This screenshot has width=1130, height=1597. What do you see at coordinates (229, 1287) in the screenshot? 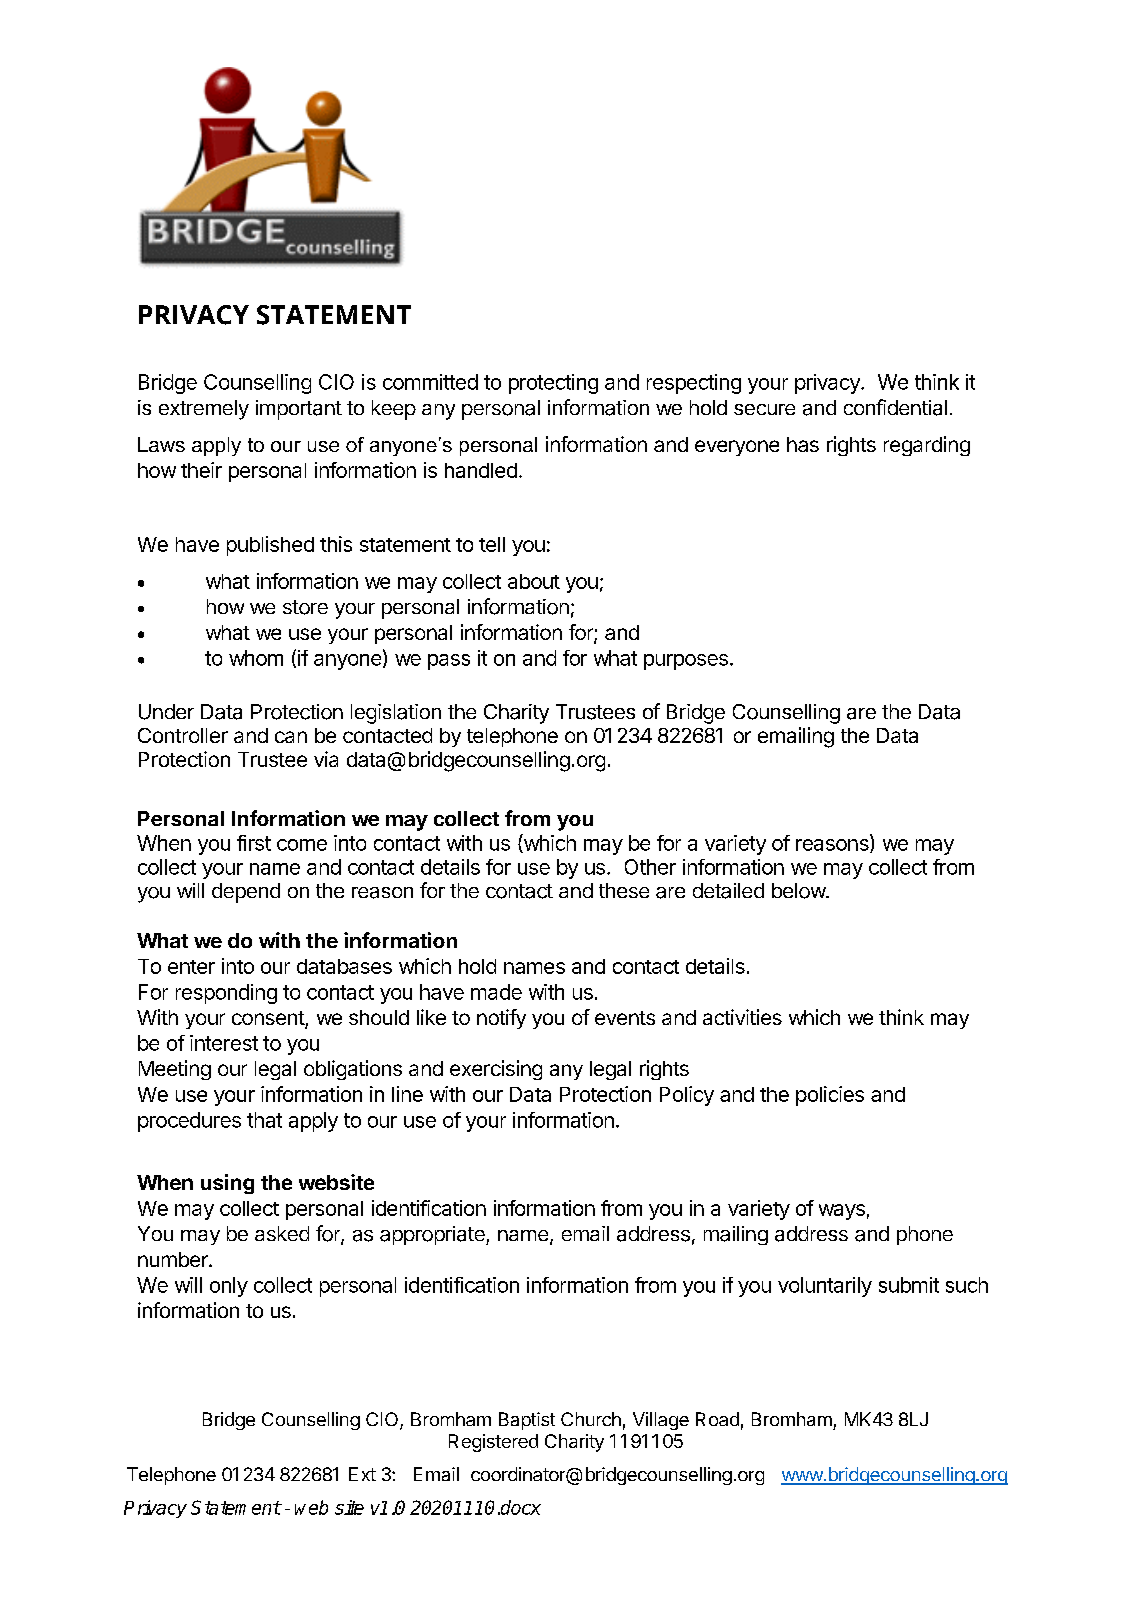
I see `only` at bounding box center [229, 1287].
